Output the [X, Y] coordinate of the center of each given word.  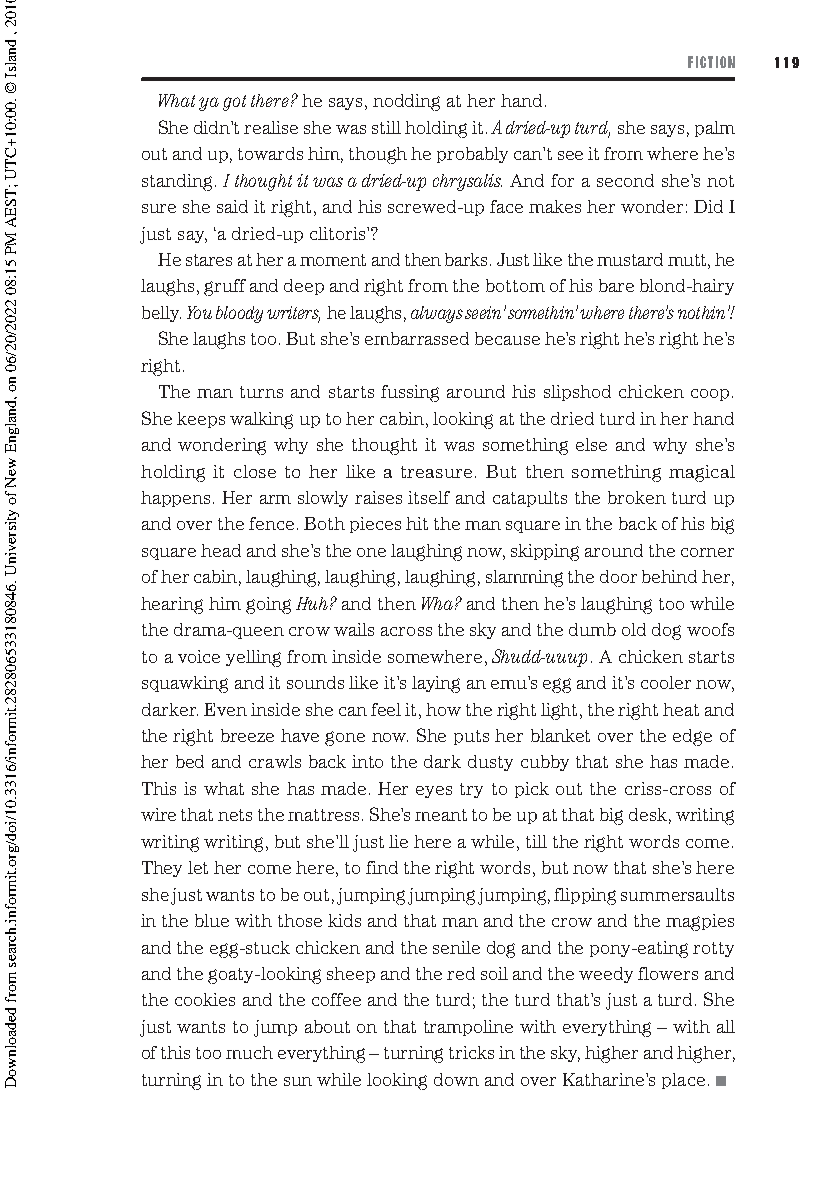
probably [472, 155]
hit [417, 523]
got [234, 103]
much [249, 1052]
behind [669, 576]
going [268, 605]
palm [715, 129]
